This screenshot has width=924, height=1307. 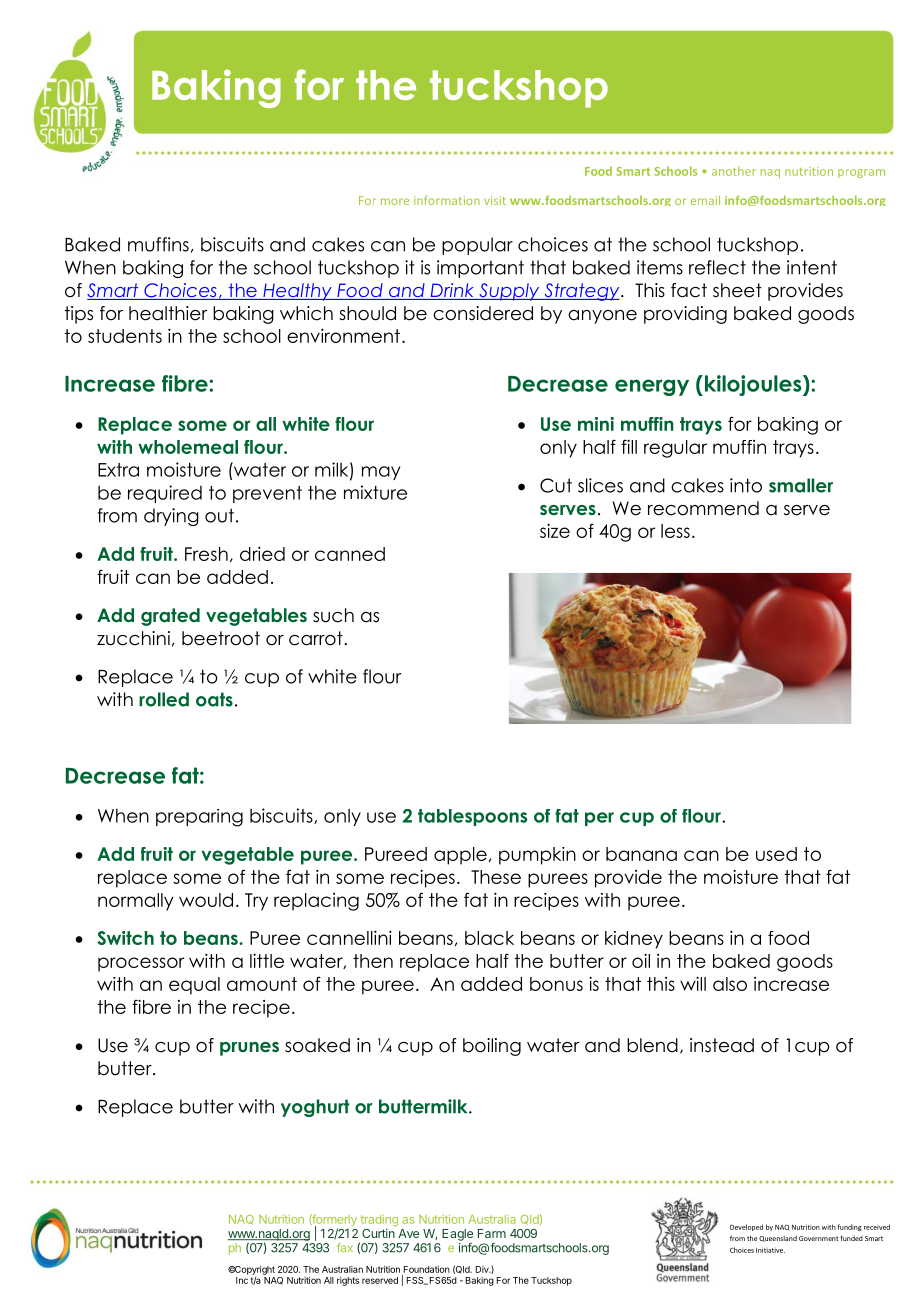 What do you see at coordinates (472, 817) in the screenshot?
I see `tablespoons` at bounding box center [472, 817].
